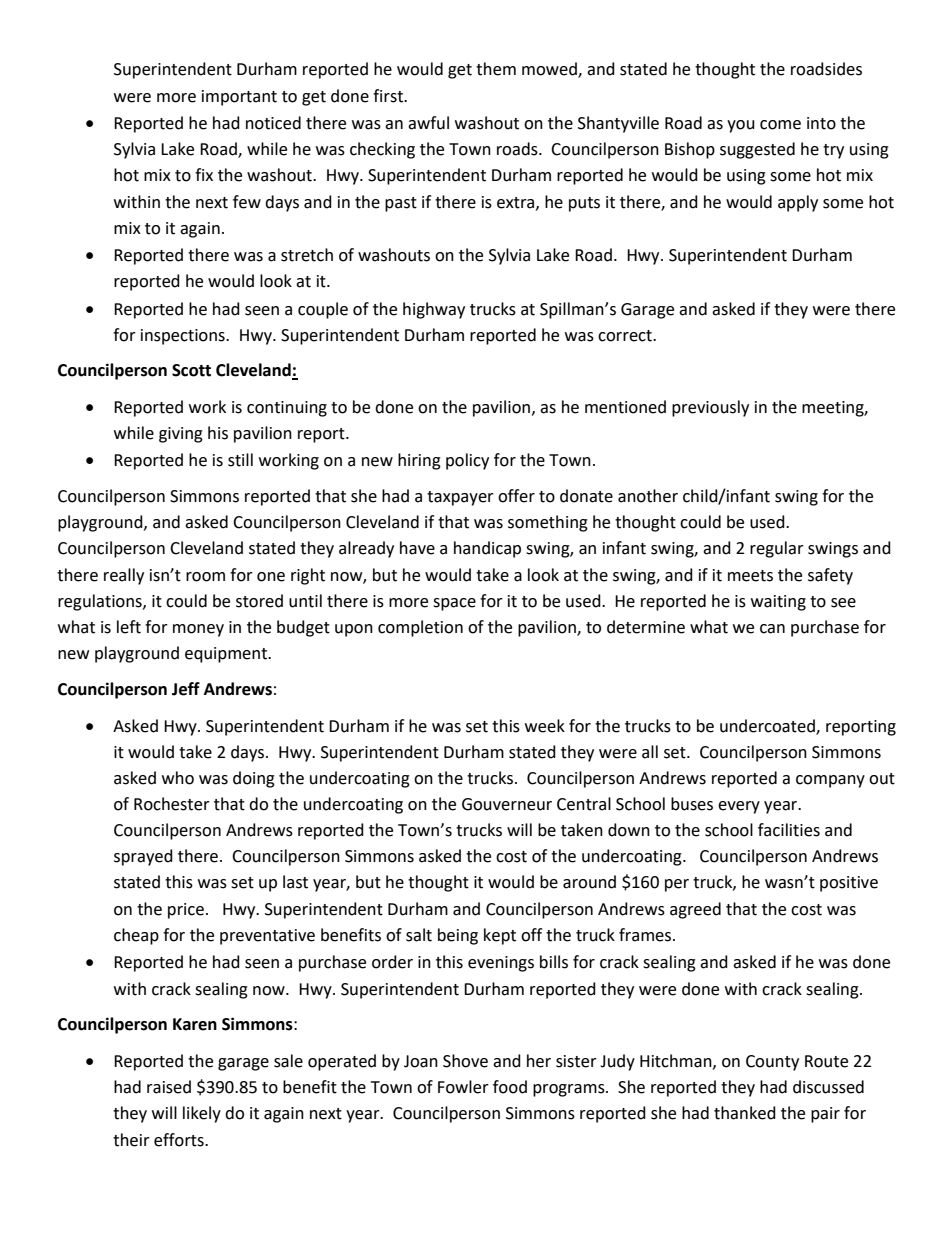 The height and width of the screenshot is (1233, 952). Describe the element at coordinates (458, 936) in the screenshot. I see `being` at that location.
